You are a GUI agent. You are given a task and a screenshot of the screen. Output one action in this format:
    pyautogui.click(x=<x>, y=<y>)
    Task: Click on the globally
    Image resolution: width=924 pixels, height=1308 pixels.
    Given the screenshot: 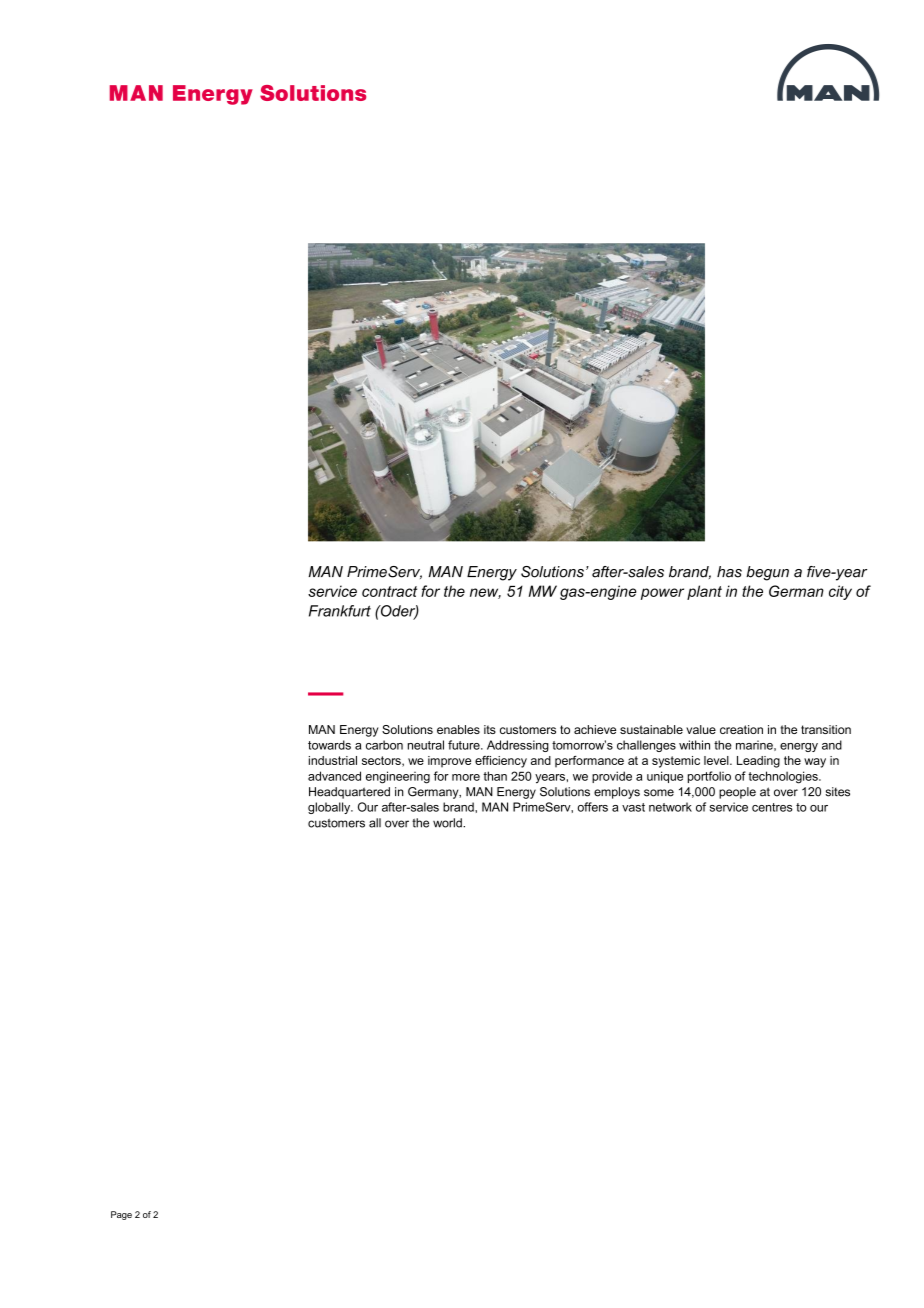 What is the action you would take?
    pyautogui.click(x=330, y=808)
